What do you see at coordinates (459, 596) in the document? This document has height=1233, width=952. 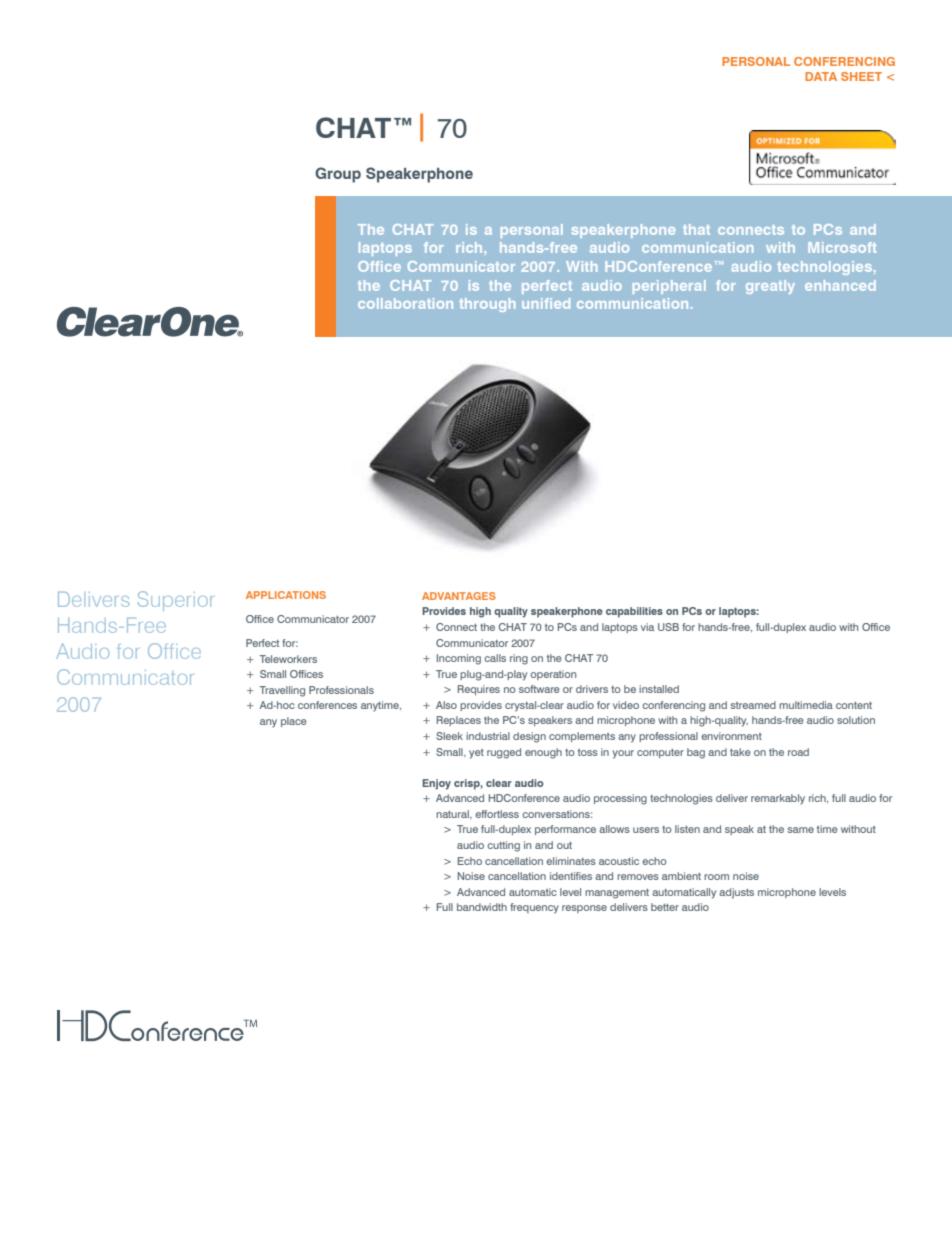 I see `Advantages` at bounding box center [459, 596].
